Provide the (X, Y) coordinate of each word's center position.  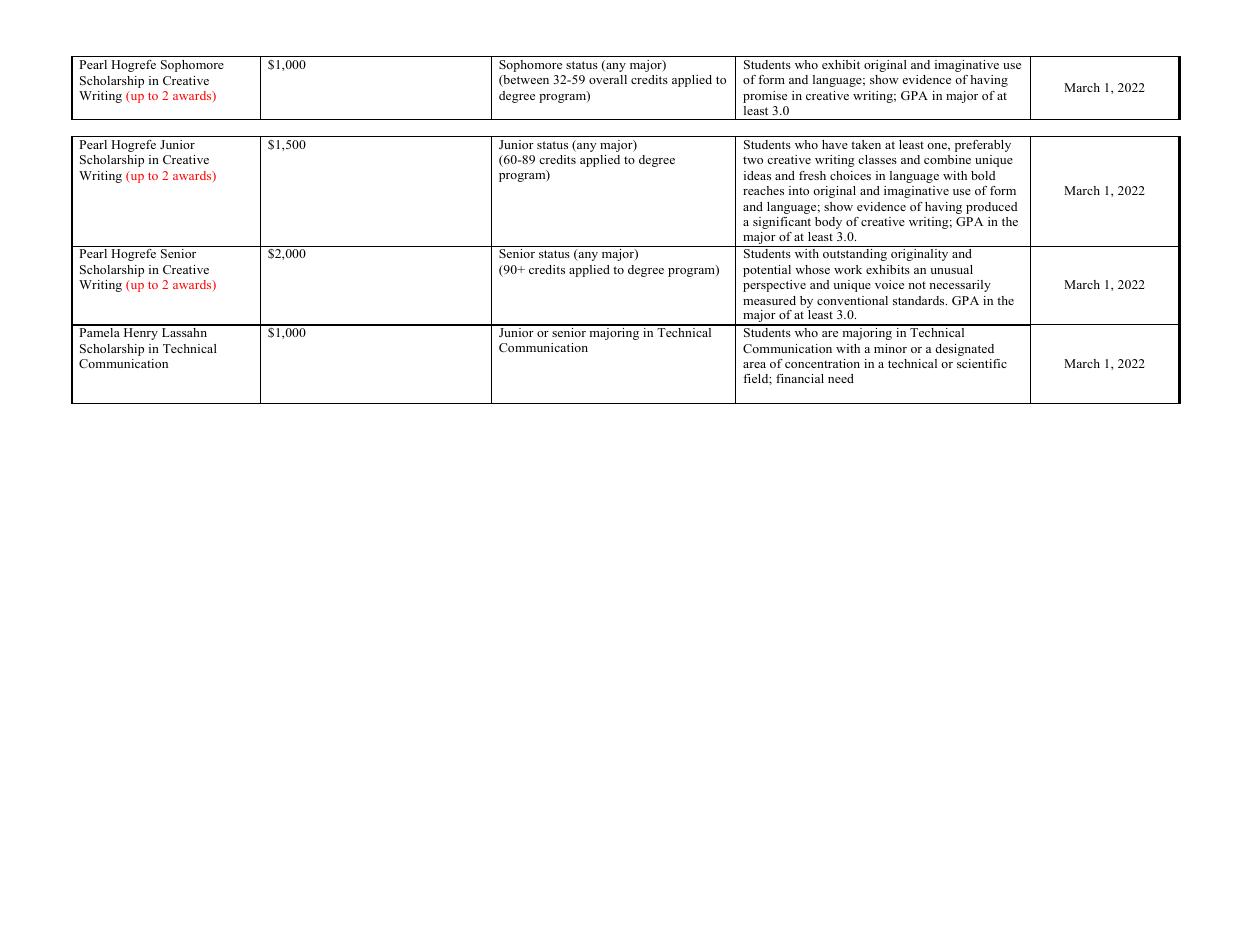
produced (991, 208)
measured (769, 300)
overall (608, 79)
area (754, 365)
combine (947, 159)
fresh (812, 175)
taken (866, 144)
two (753, 160)
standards (920, 300)
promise (765, 97)
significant (782, 223)
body (828, 223)
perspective (774, 286)
